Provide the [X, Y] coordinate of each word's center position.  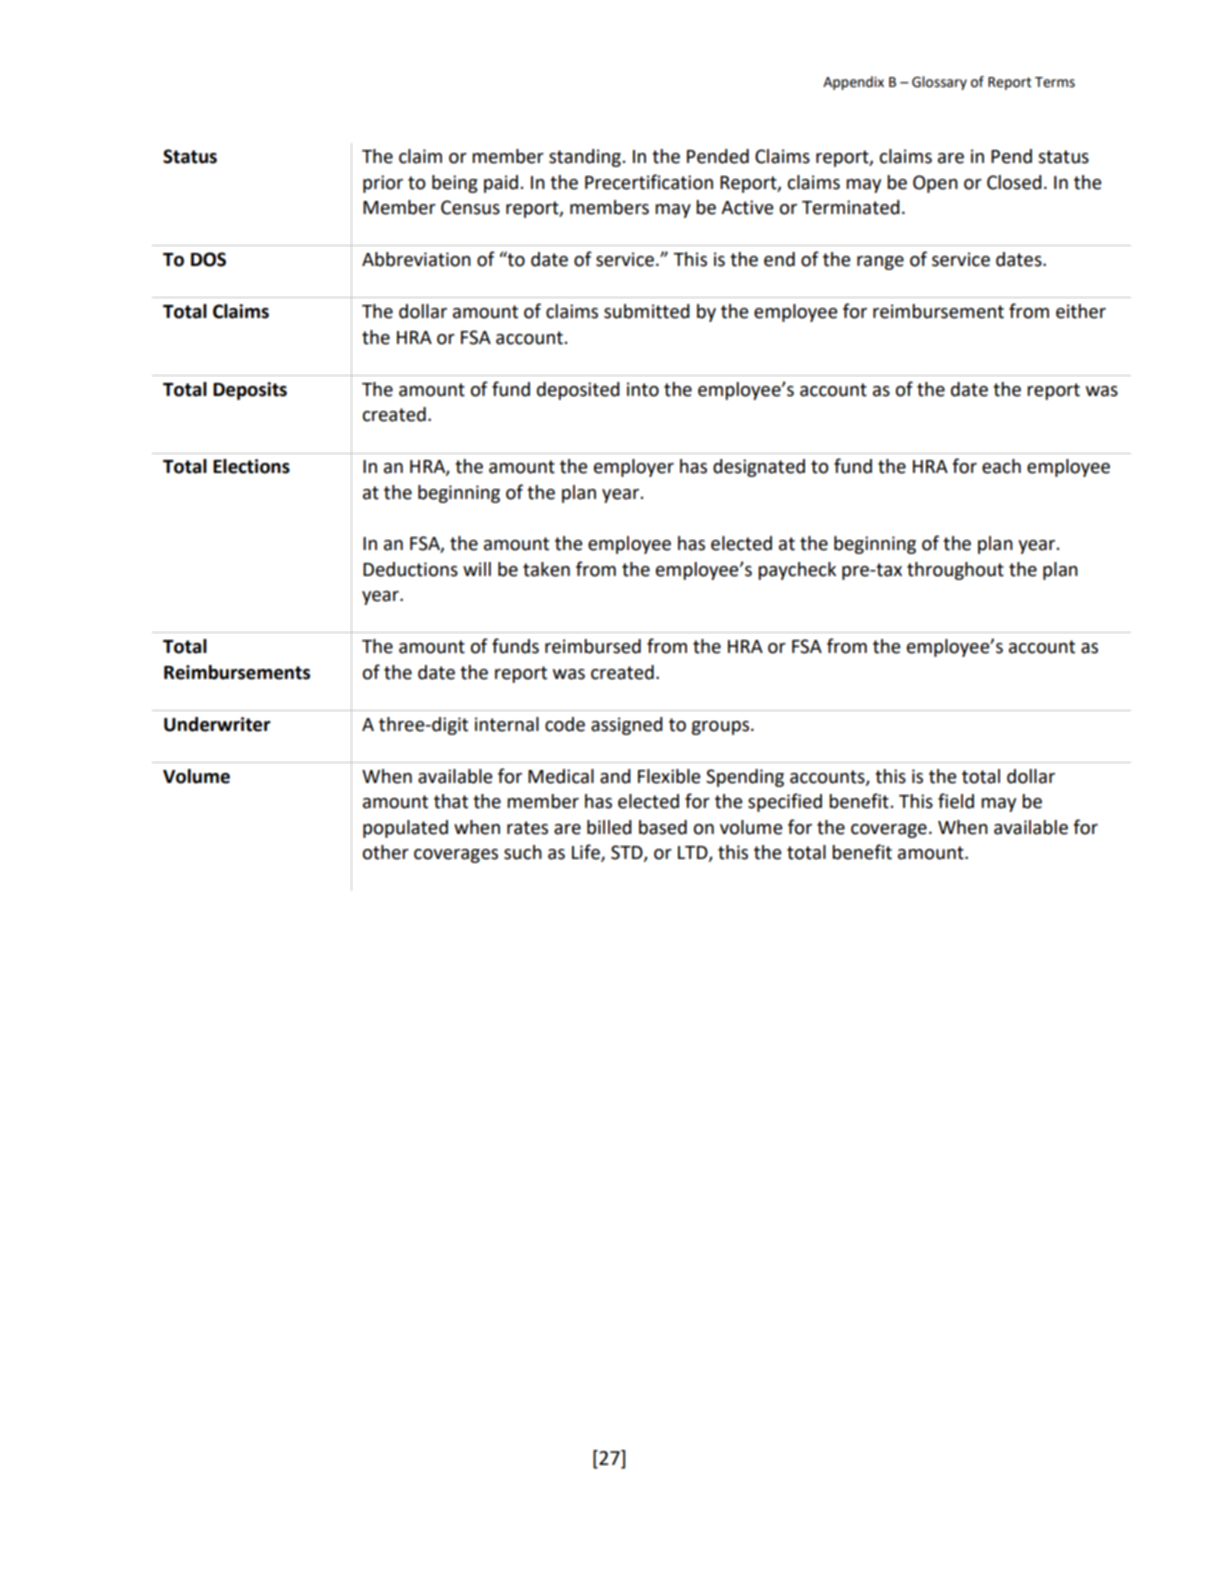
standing [585, 158]
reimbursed [593, 646]
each [1001, 466]
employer [634, 468]
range [880, 263]
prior [383, 184]
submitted [647, 311]
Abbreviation [416, 259]
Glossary [939, 83]
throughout [955, 571]
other [386, 852]
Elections [251, 466]
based [663, 827]
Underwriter [217, 724]
